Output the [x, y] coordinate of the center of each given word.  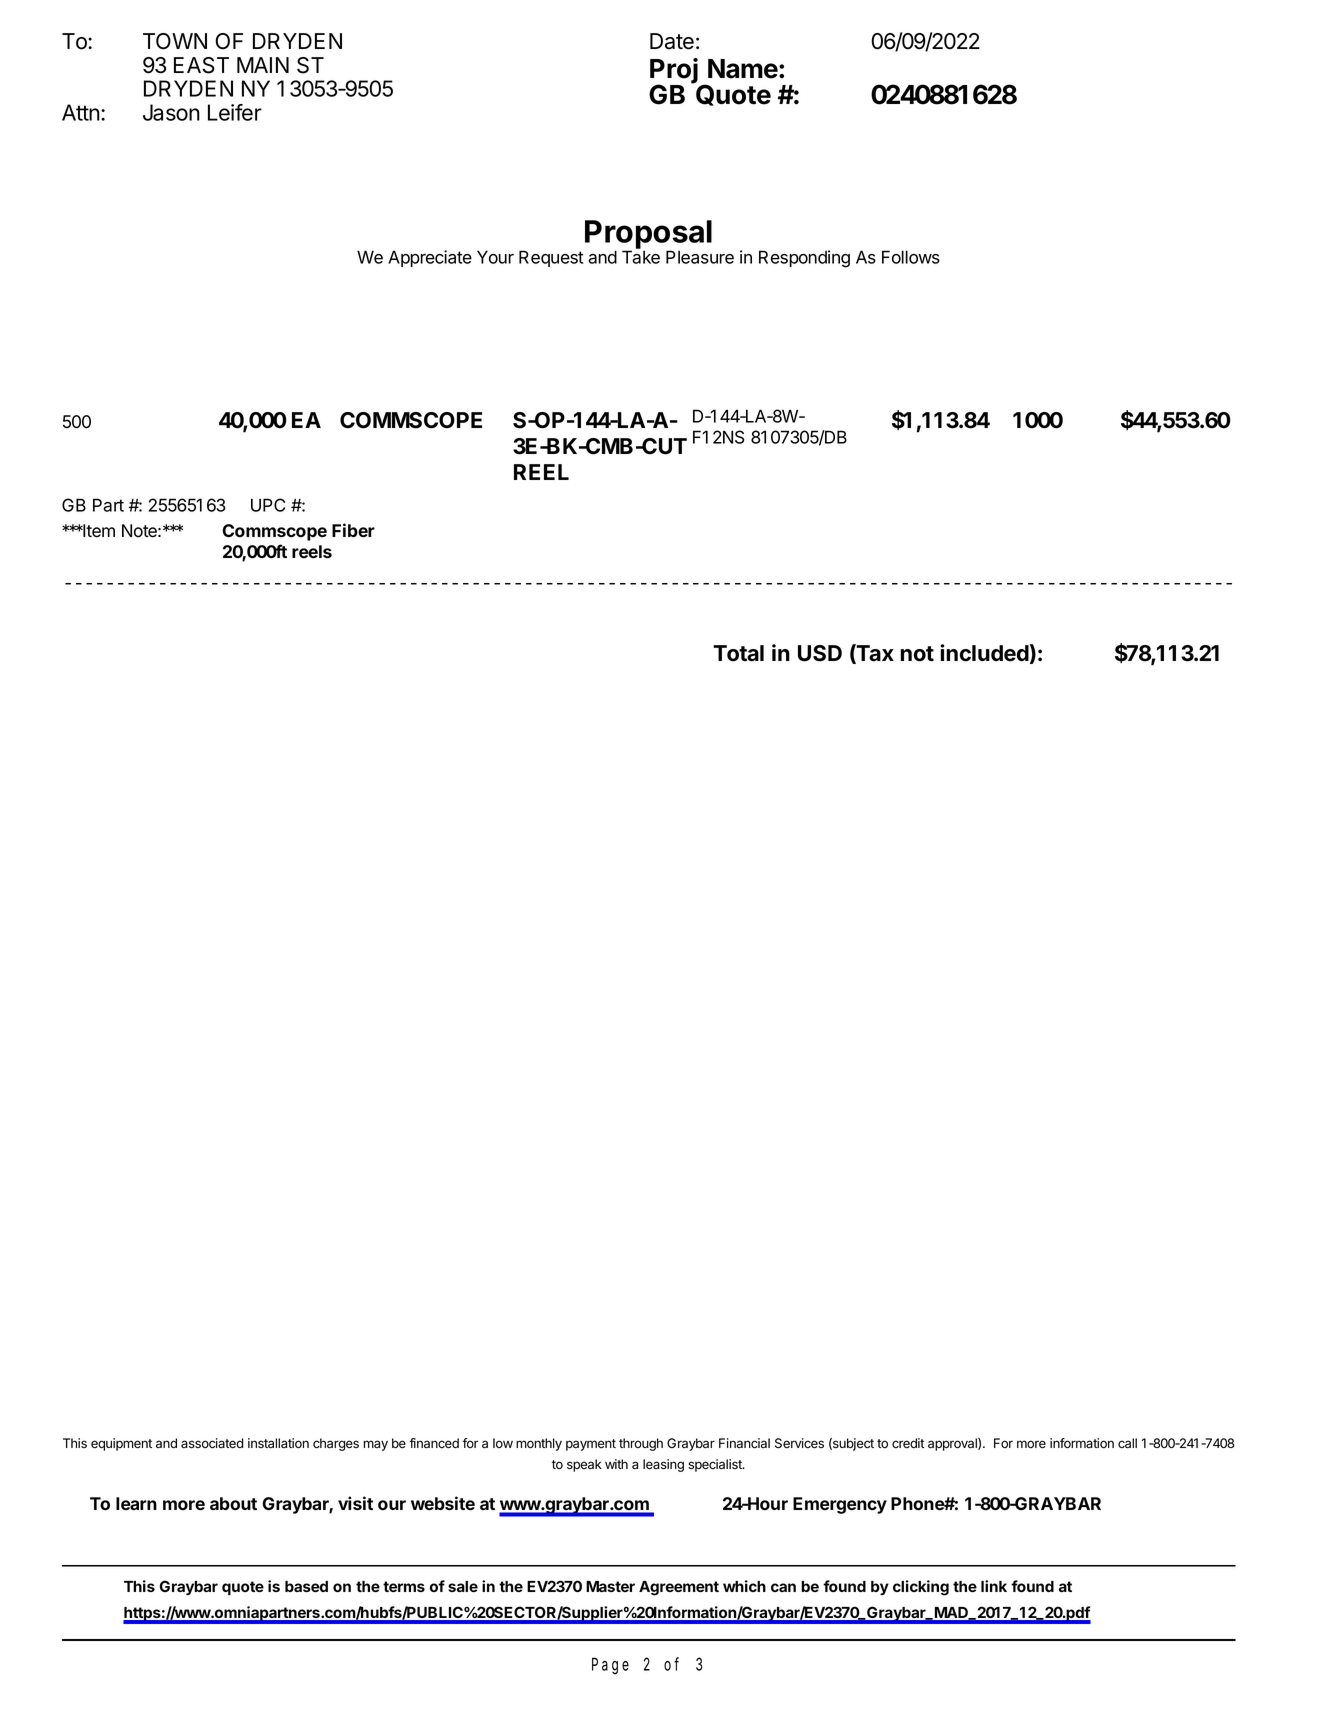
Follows [911, 257]
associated [212, 1443]
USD [820, 653]
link [994, 1586]
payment [591, 1445]
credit [908, 1443]
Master [610, 1586]
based [306, 1586]
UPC [268, 505]
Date [672, 41]
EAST [201, 65]
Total [738, 653]
